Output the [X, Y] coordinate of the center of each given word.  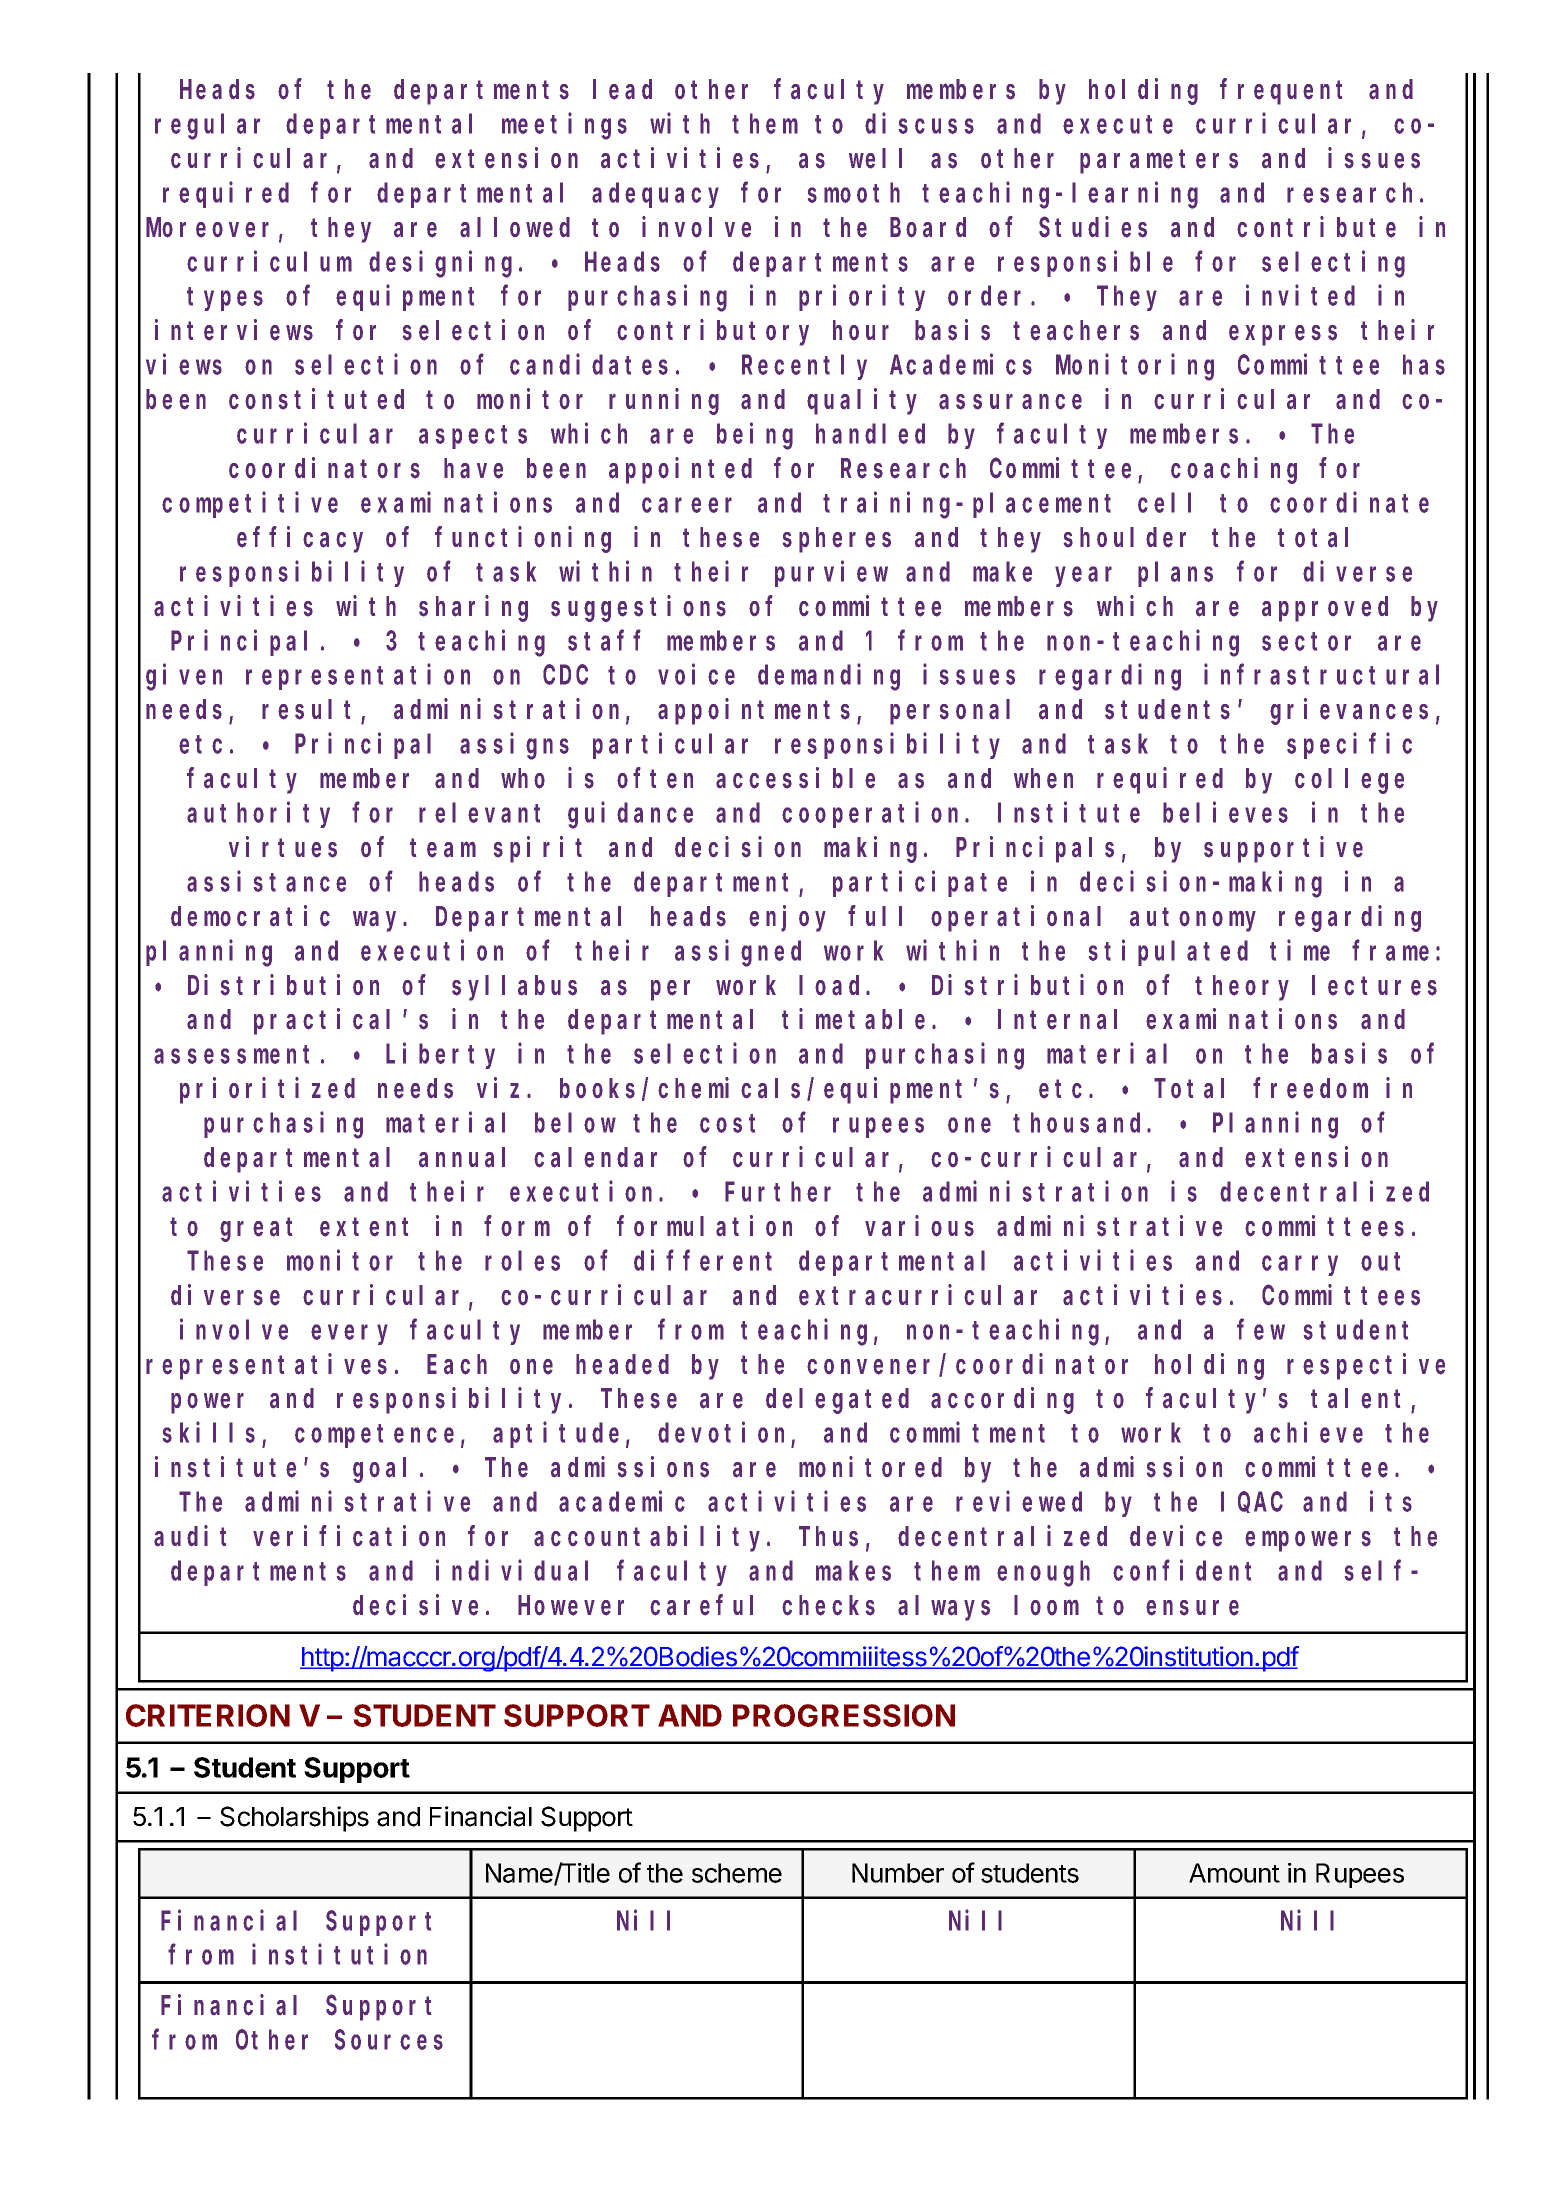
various [919, 1226]
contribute [1316, 227]
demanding [829, 677]
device [1176, 1536]
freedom [1310, 1089]
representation [358, 677]
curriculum [269, 261]
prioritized [267, 1091]
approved [1325, 609]
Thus [828, 1537]
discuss [919, 123]
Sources [389, 2040]
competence [374, 1436]
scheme [737, 1873]
